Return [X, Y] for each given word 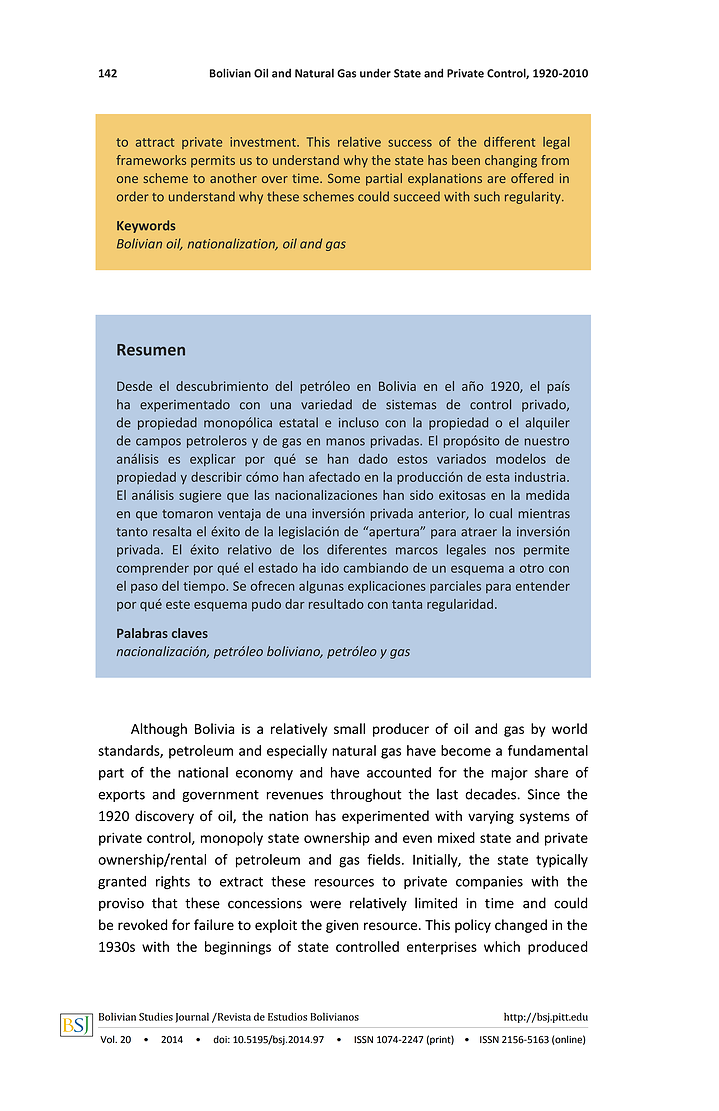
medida [547, 495]
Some [344, 178]
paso [144, 588]
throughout [366, 795]
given [342, 926]
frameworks [151, 160]
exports [121, 796]
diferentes [357, 549]
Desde [134, 386]
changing [511, 161]
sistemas [411, 405]
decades [490, 794]
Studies [156, 1016]
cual [500, 513]
